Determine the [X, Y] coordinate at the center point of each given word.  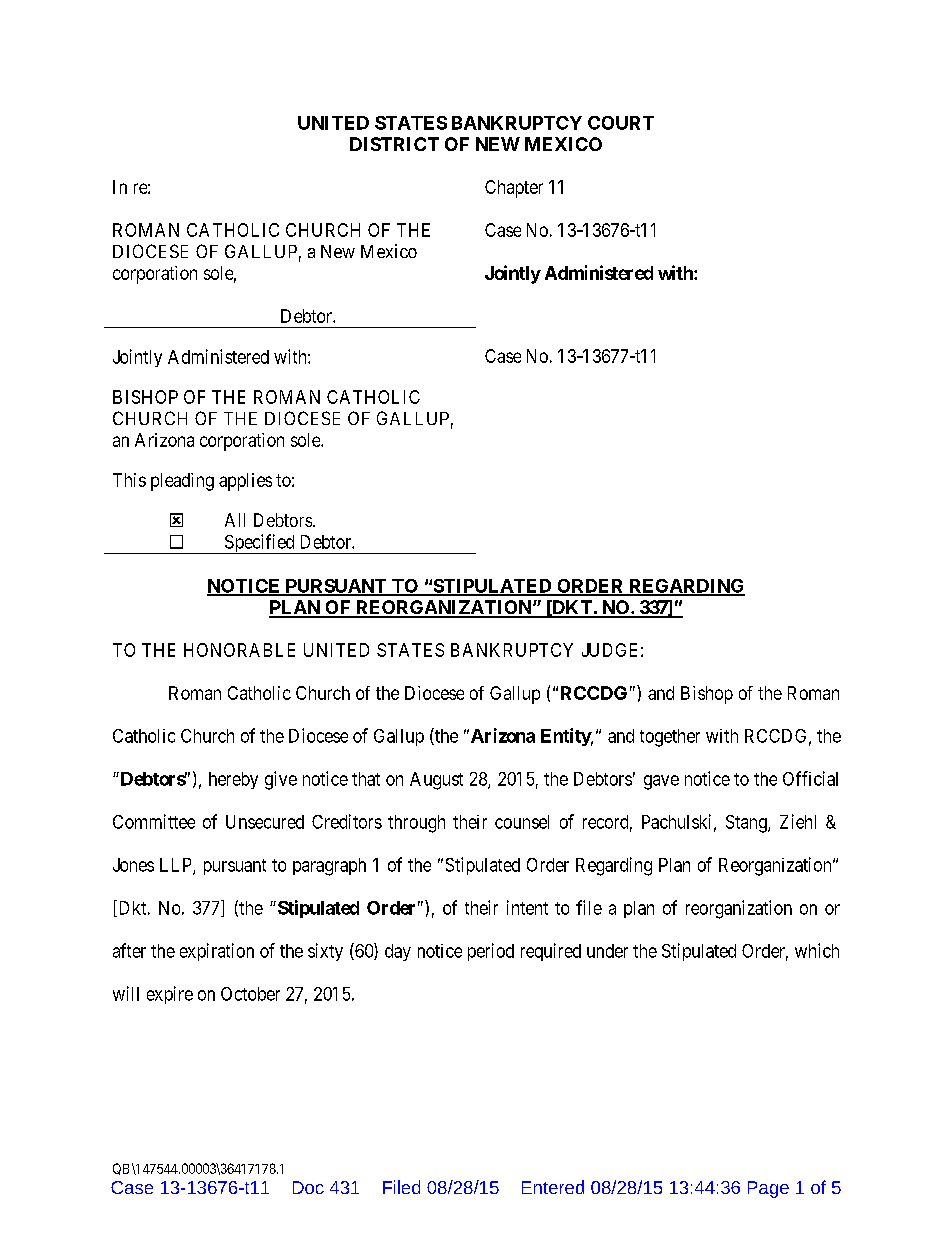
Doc [308, 1187]
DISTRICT [394, 144]
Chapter [514, 189]
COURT [621, 123]
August [436, 781]
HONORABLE [239, 650]
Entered [553, 1187]
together [670, 738]
